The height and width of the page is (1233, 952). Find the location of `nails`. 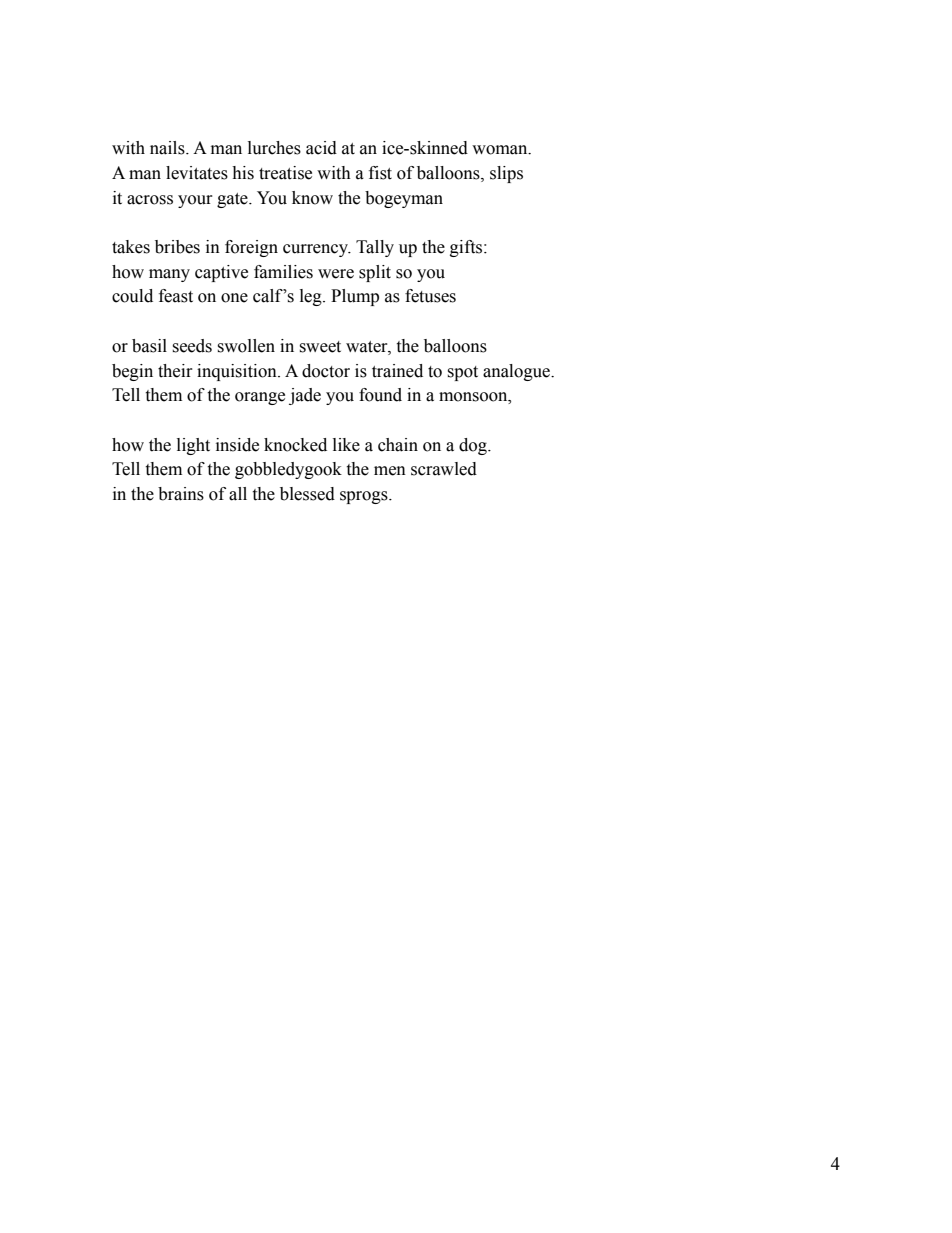

nails is located at coordinates (168, 148).
